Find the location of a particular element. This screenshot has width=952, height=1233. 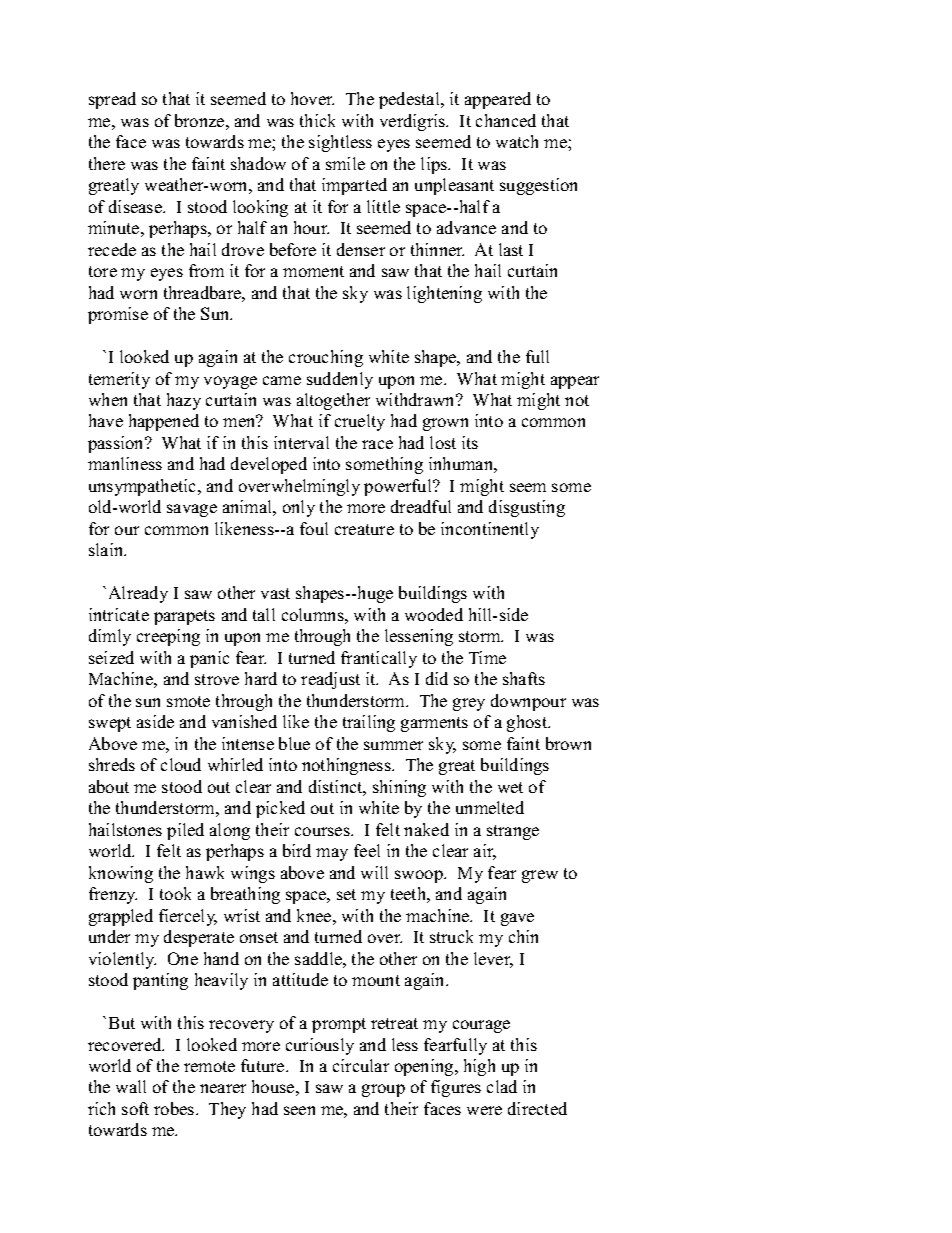

vast is located at coordinates (275, 593).
